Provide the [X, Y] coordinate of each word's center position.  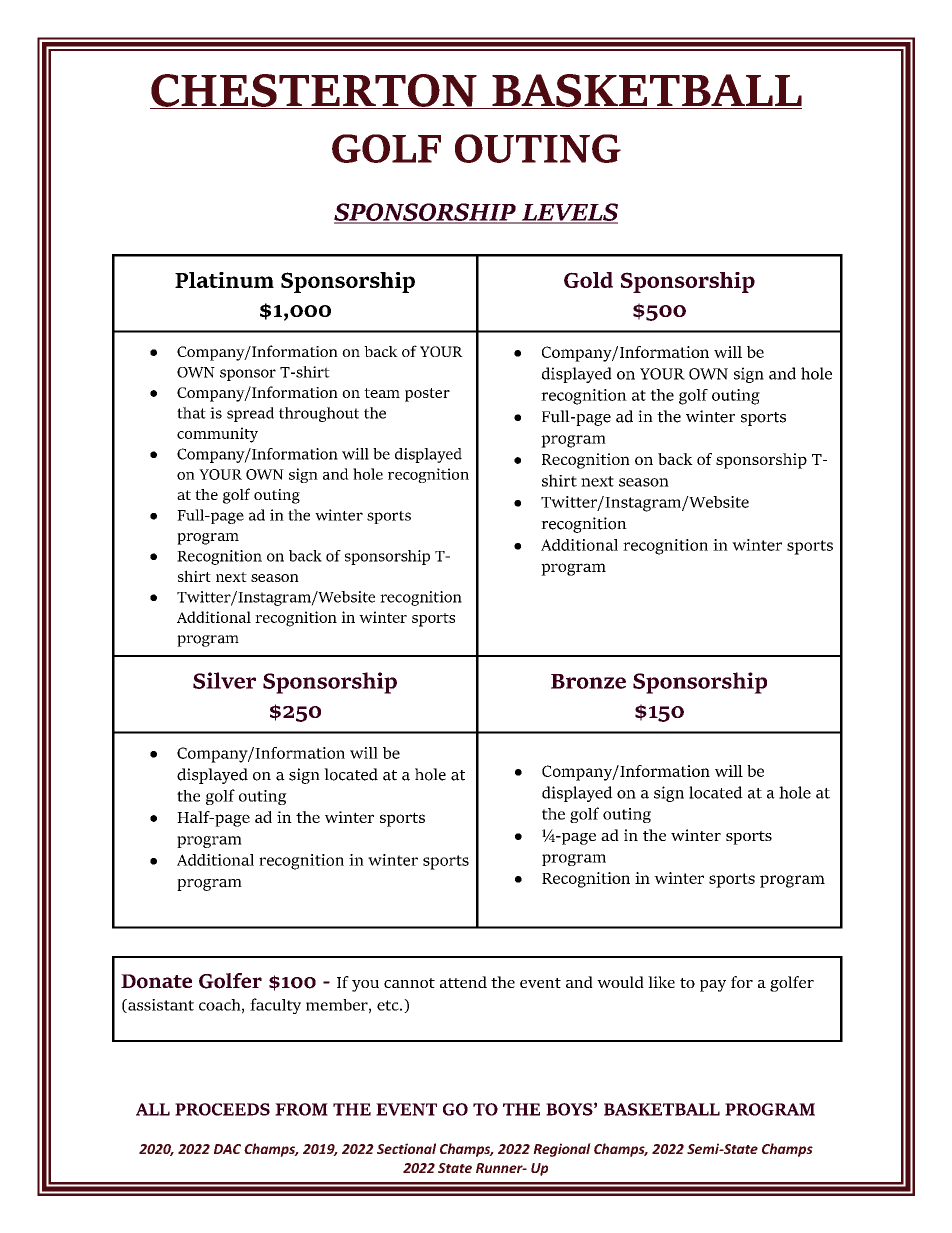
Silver [224, 680]
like [661, 982]
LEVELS [568, 213]
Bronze [588, 681]
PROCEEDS [222, 1109]
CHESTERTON [314, 91]
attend [463, 982]
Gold [588, 280]
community [217, 435]
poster [427, 395]
